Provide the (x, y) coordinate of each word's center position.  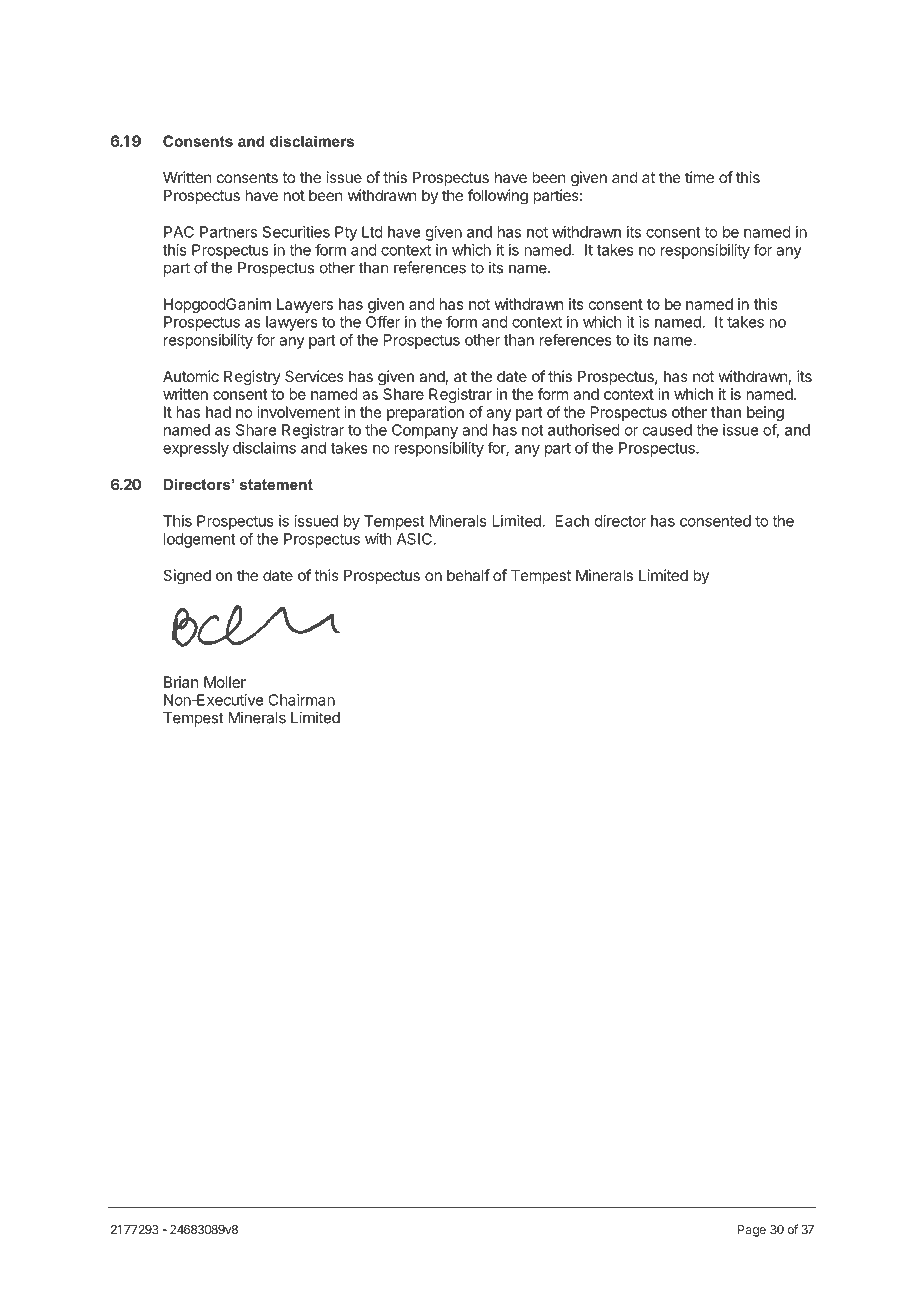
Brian (181, 682)
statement (276, 484)
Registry (252, 378)
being (765, 413)
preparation (425, 413)
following (498, 197)
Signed (187, 577)
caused (667, 430)
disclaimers (312, 141)
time (699, 177)
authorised (584, 430)
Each (572, 521)
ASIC (415, 539)
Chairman (301, 700)
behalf (468, 575)
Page (752, 1231)
